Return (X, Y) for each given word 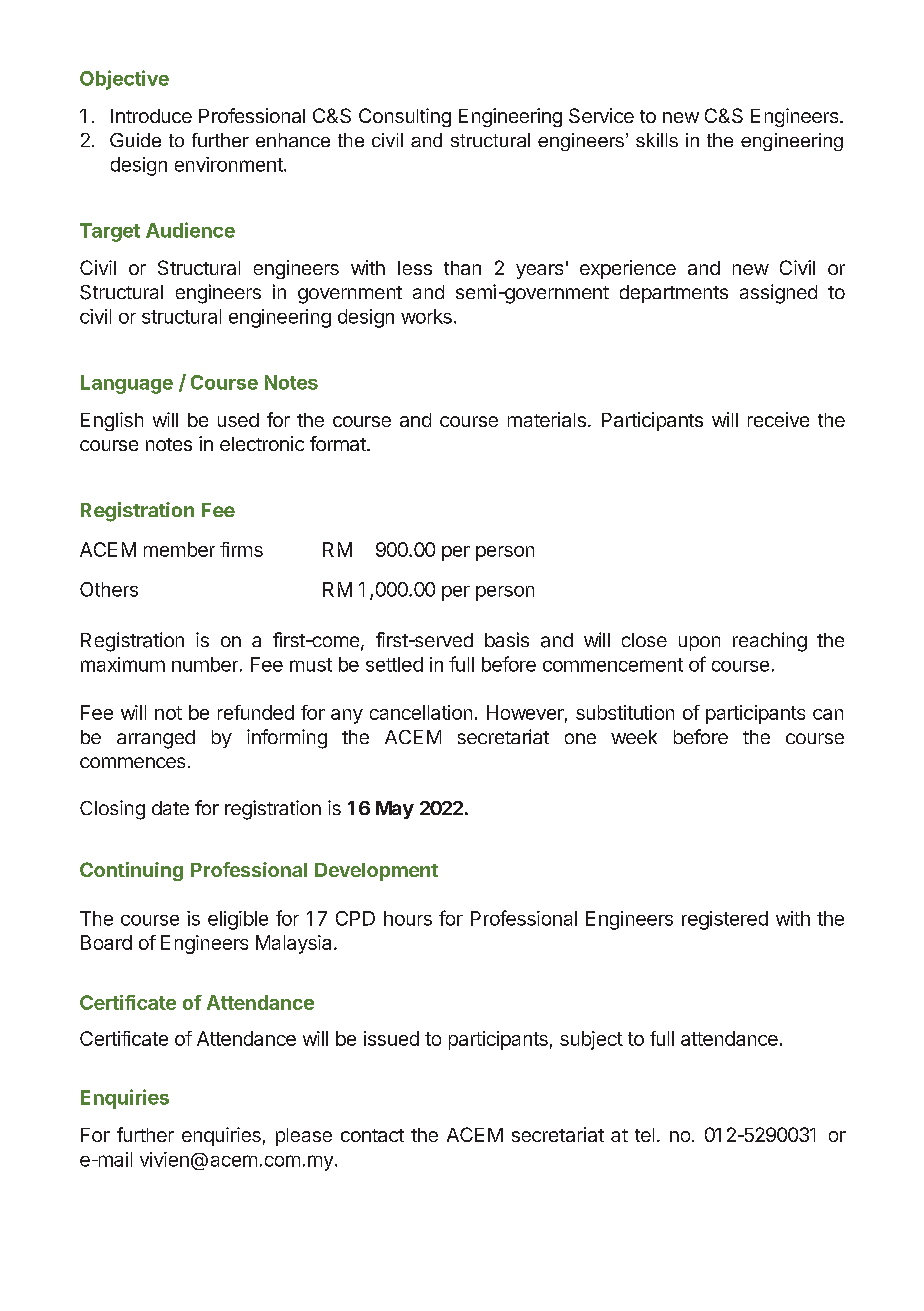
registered (725, 920)
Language (127, 384)
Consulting (405, 117)
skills (657, 140)
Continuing (131, 871)
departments (674, 294)
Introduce (151, 116)
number (205, 664)
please (304, 1137)
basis (507, 639)
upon (699, 643)
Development (376, 872)
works (426, 316)
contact (372, 1135)
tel (644, 1135)
